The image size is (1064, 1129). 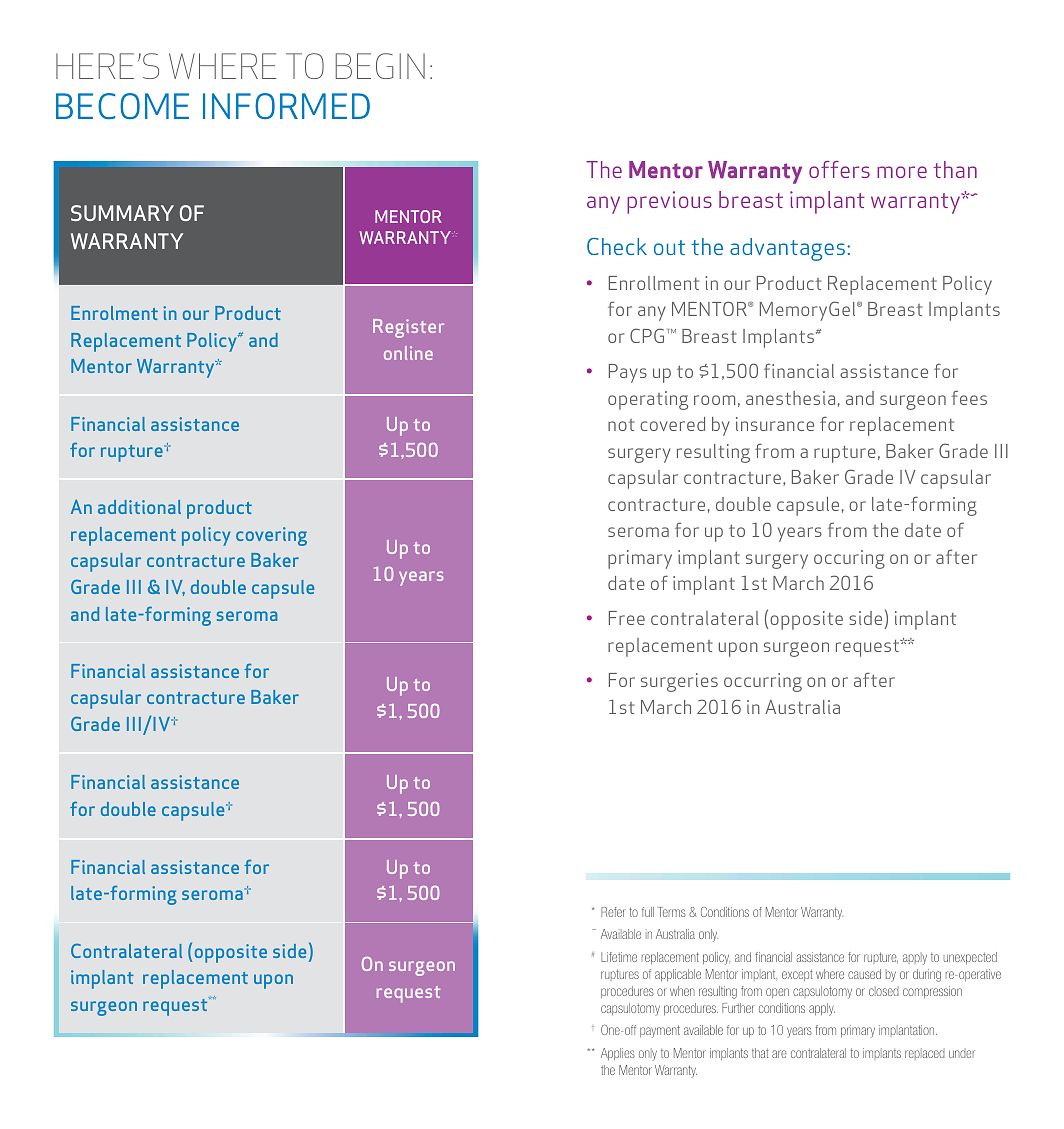 What do you see at coordinates (660, 1031) in the screenshot?
I see `payment` at bounding box center [660, 1031].
